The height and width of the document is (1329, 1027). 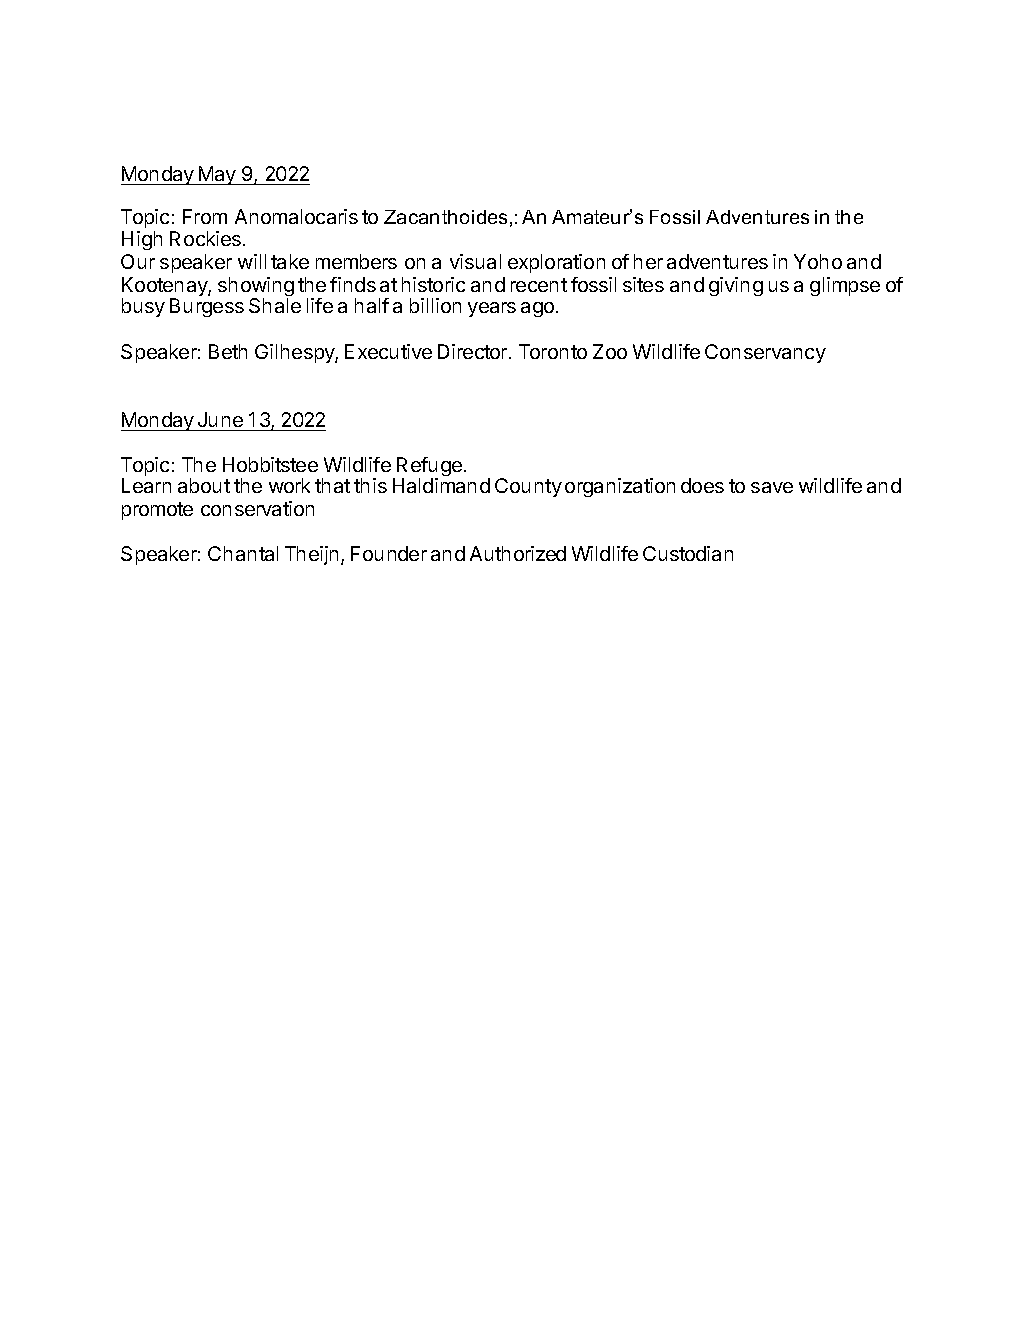 I want to click on May, so click(x=217, y=175).
